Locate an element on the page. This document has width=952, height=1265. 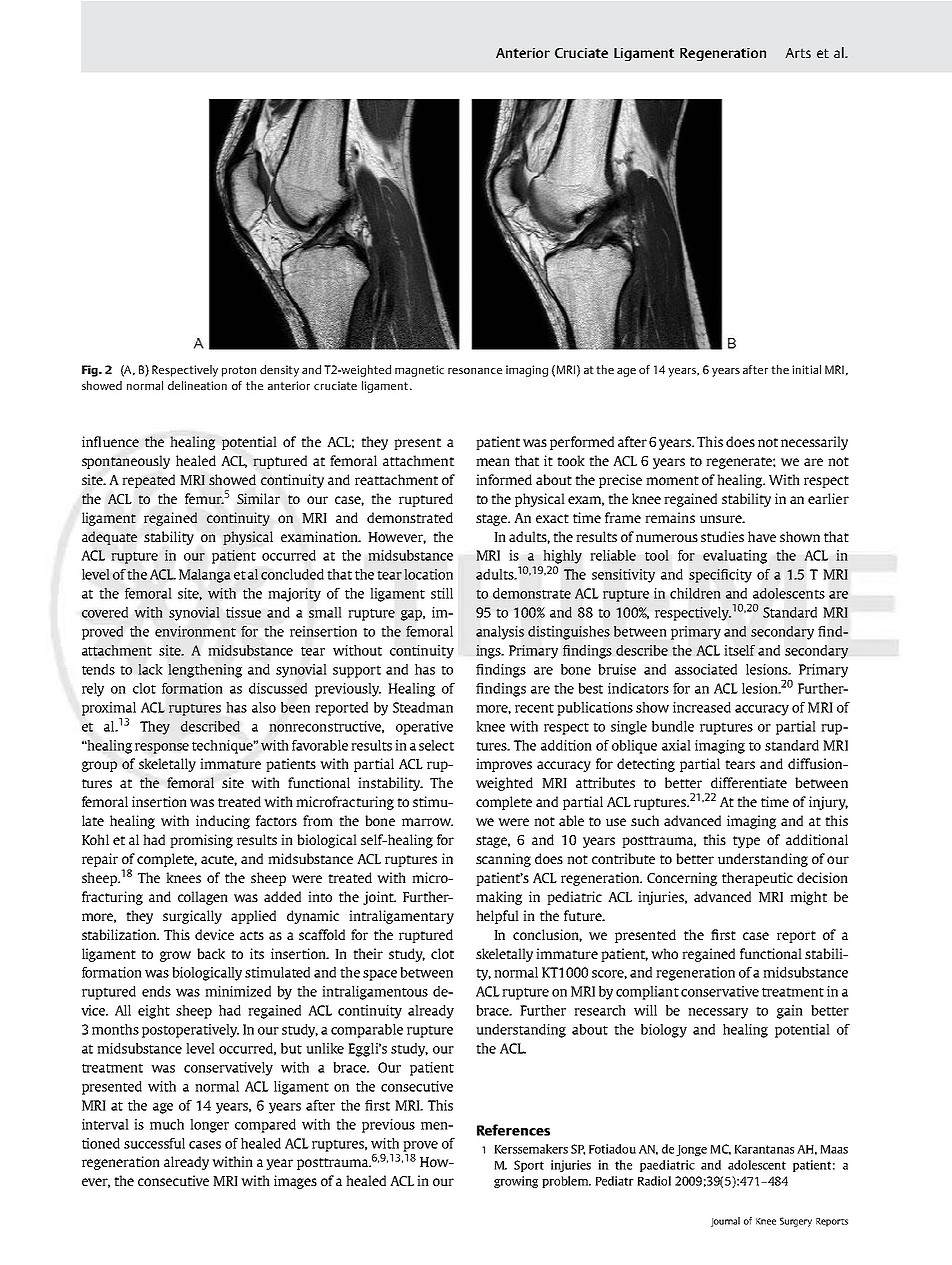
Journal is located at coordinates (725, 1222).
